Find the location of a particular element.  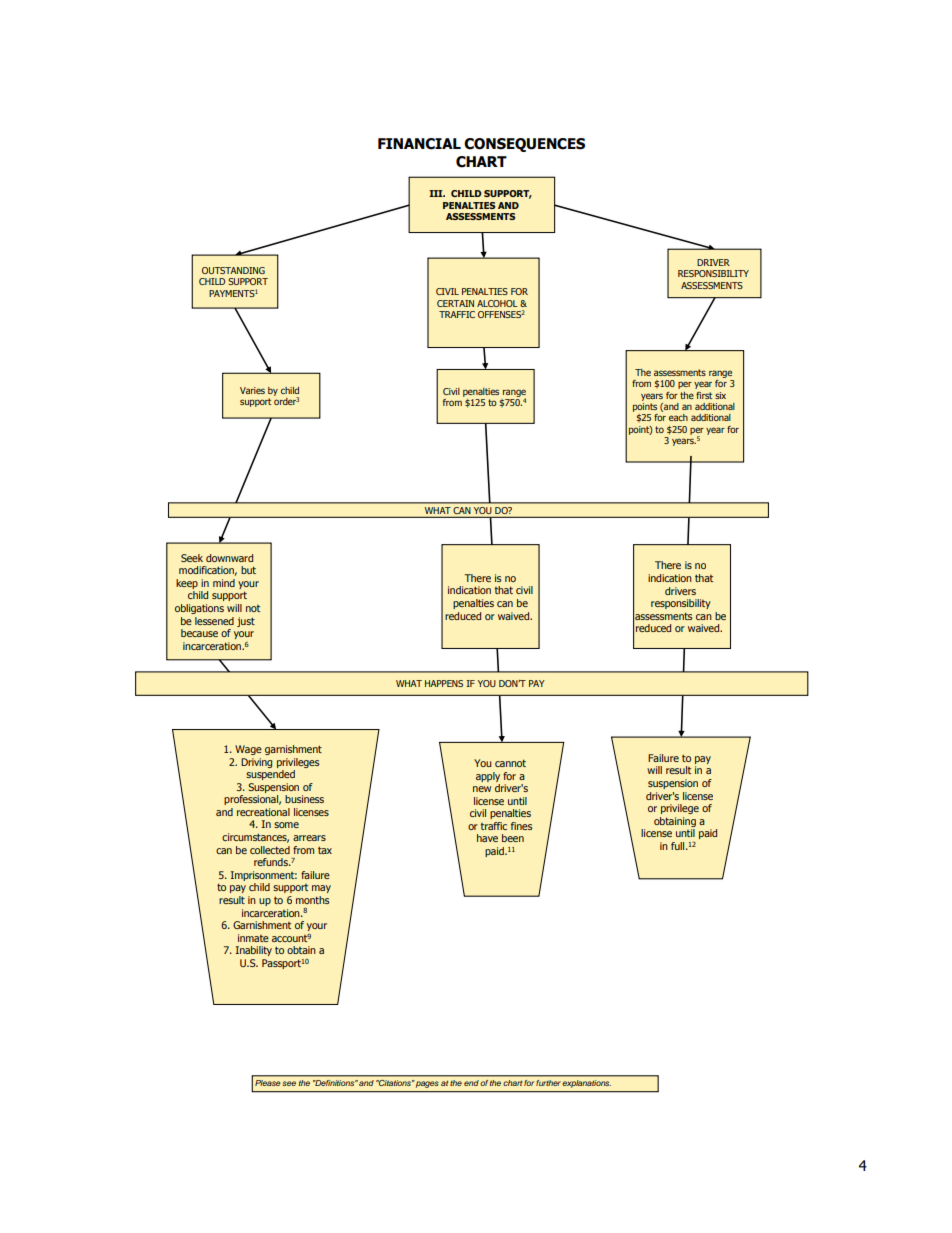

cannot is located at coordinates (510, 763).
